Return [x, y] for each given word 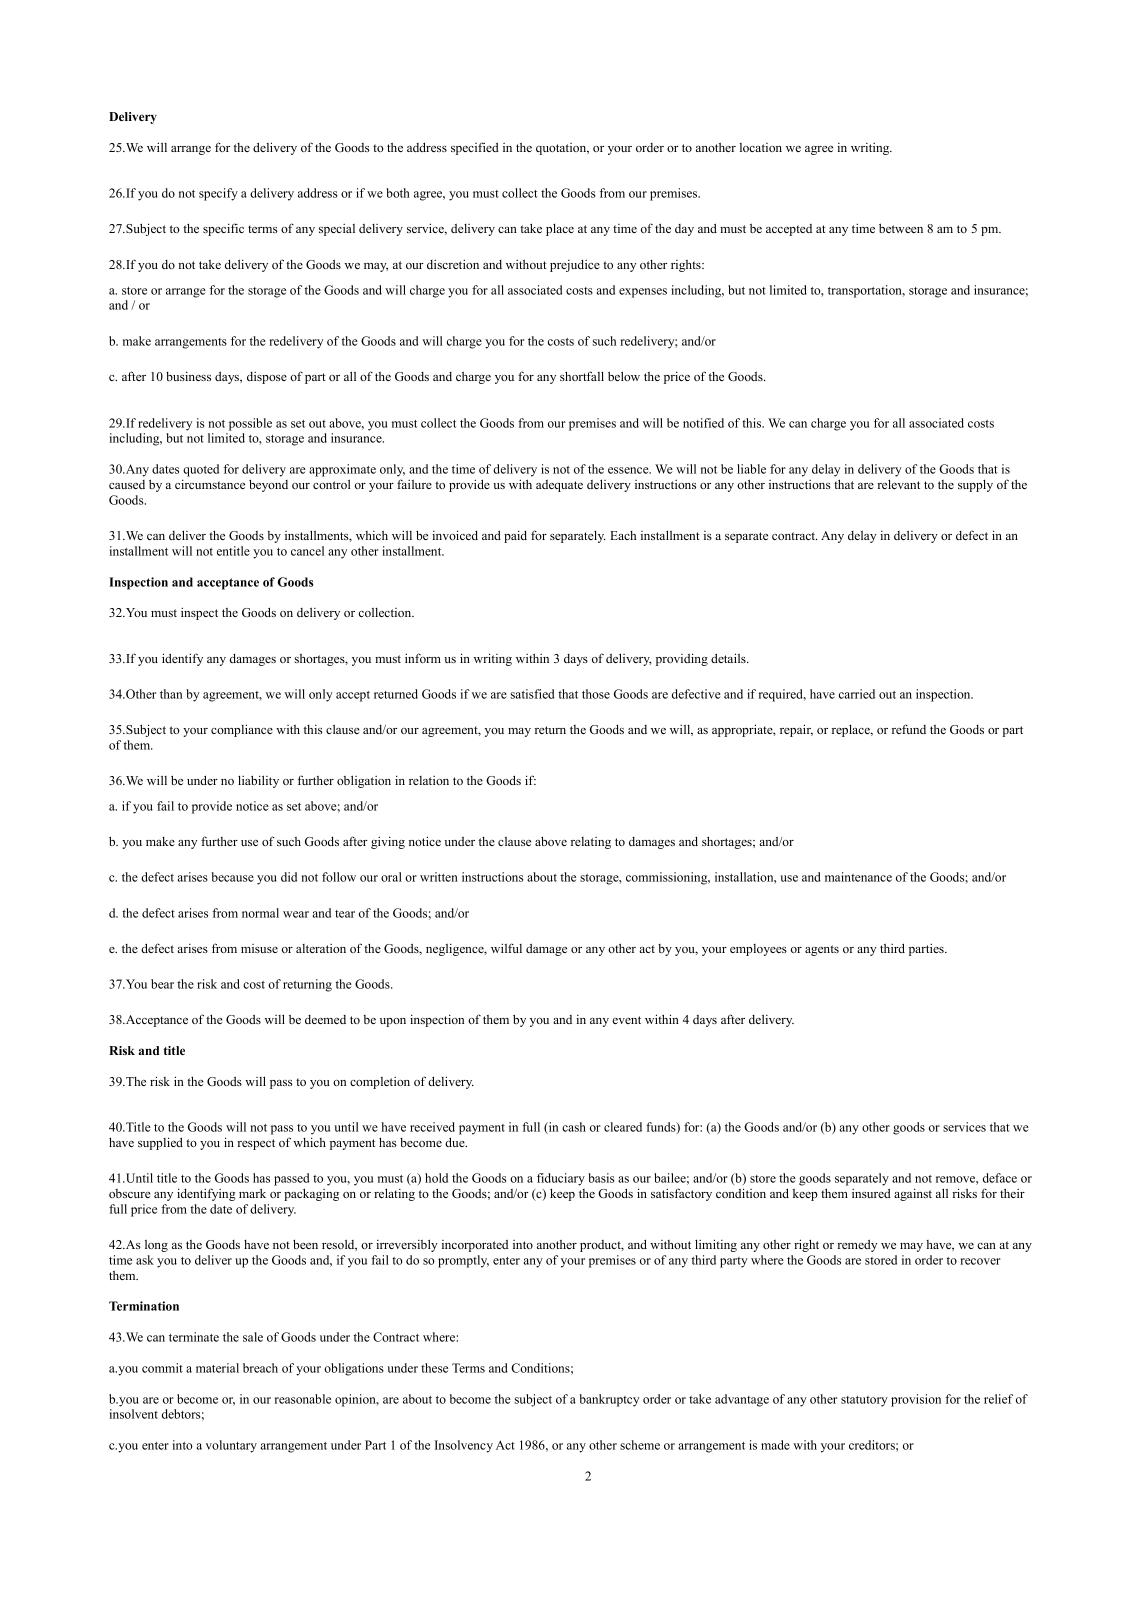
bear [162, 984]
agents [822, 950]
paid [515, 536]
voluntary [231, 1446]
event [626, 1020]
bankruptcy [609, 1400]
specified [475, 148]
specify [218, 194]
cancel [307, 551]
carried [857, 694]
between [901, 228]
